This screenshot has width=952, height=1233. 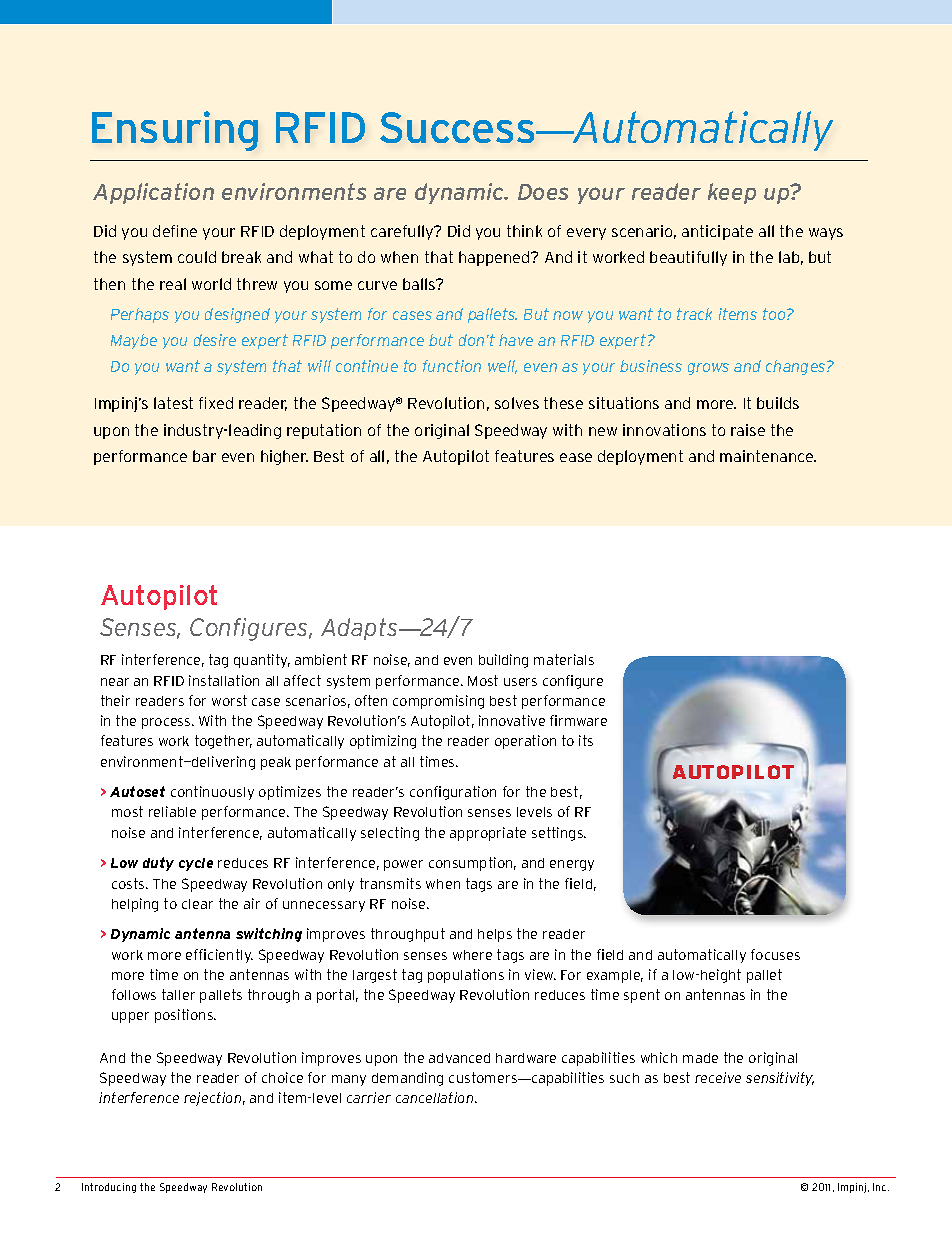 What do you see at coordinates (175, 131) in the screenshot?
I see `Ensuring` at bounding box center [175, 131].
